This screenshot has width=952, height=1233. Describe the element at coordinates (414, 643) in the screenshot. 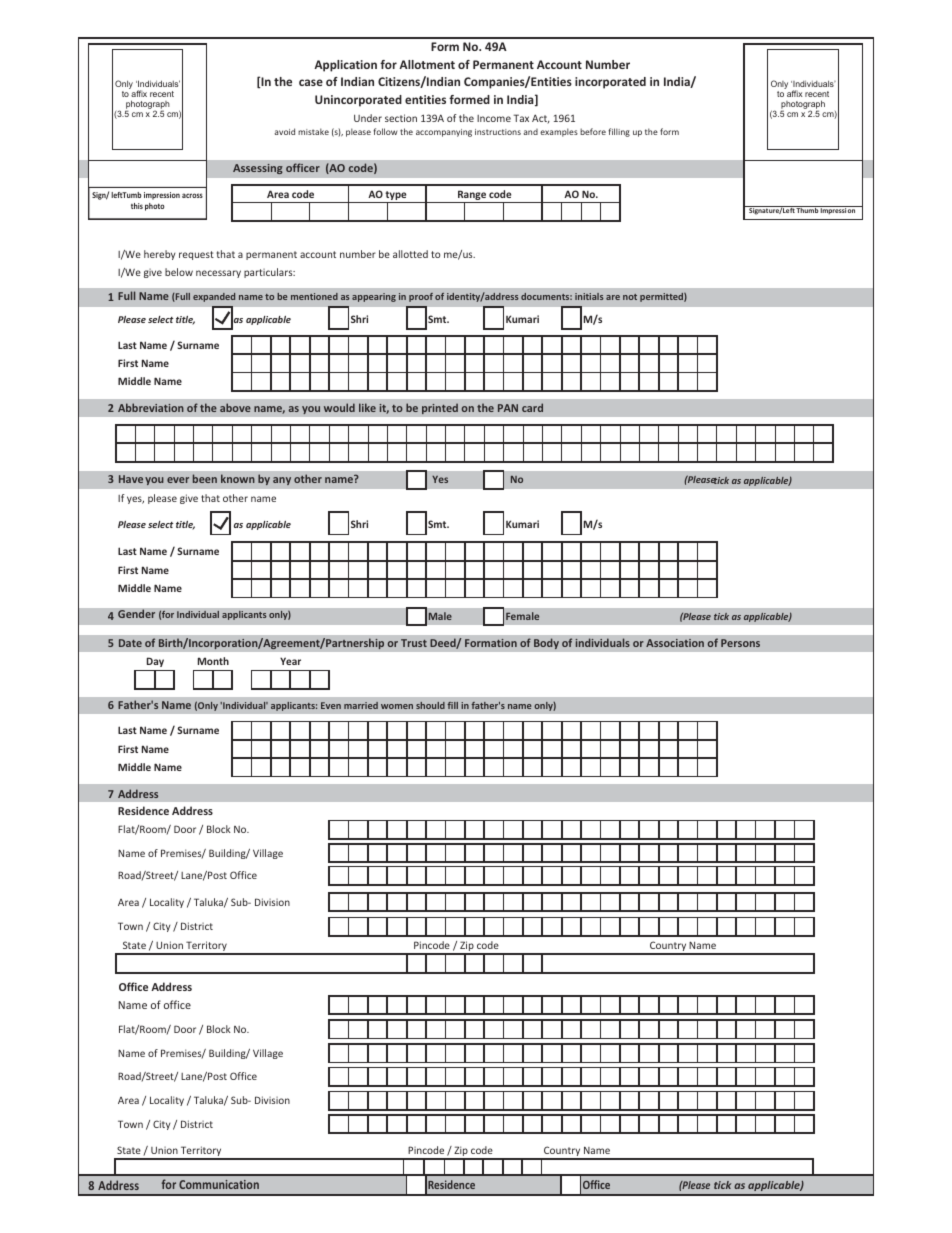

I see `Trust` at that location.
